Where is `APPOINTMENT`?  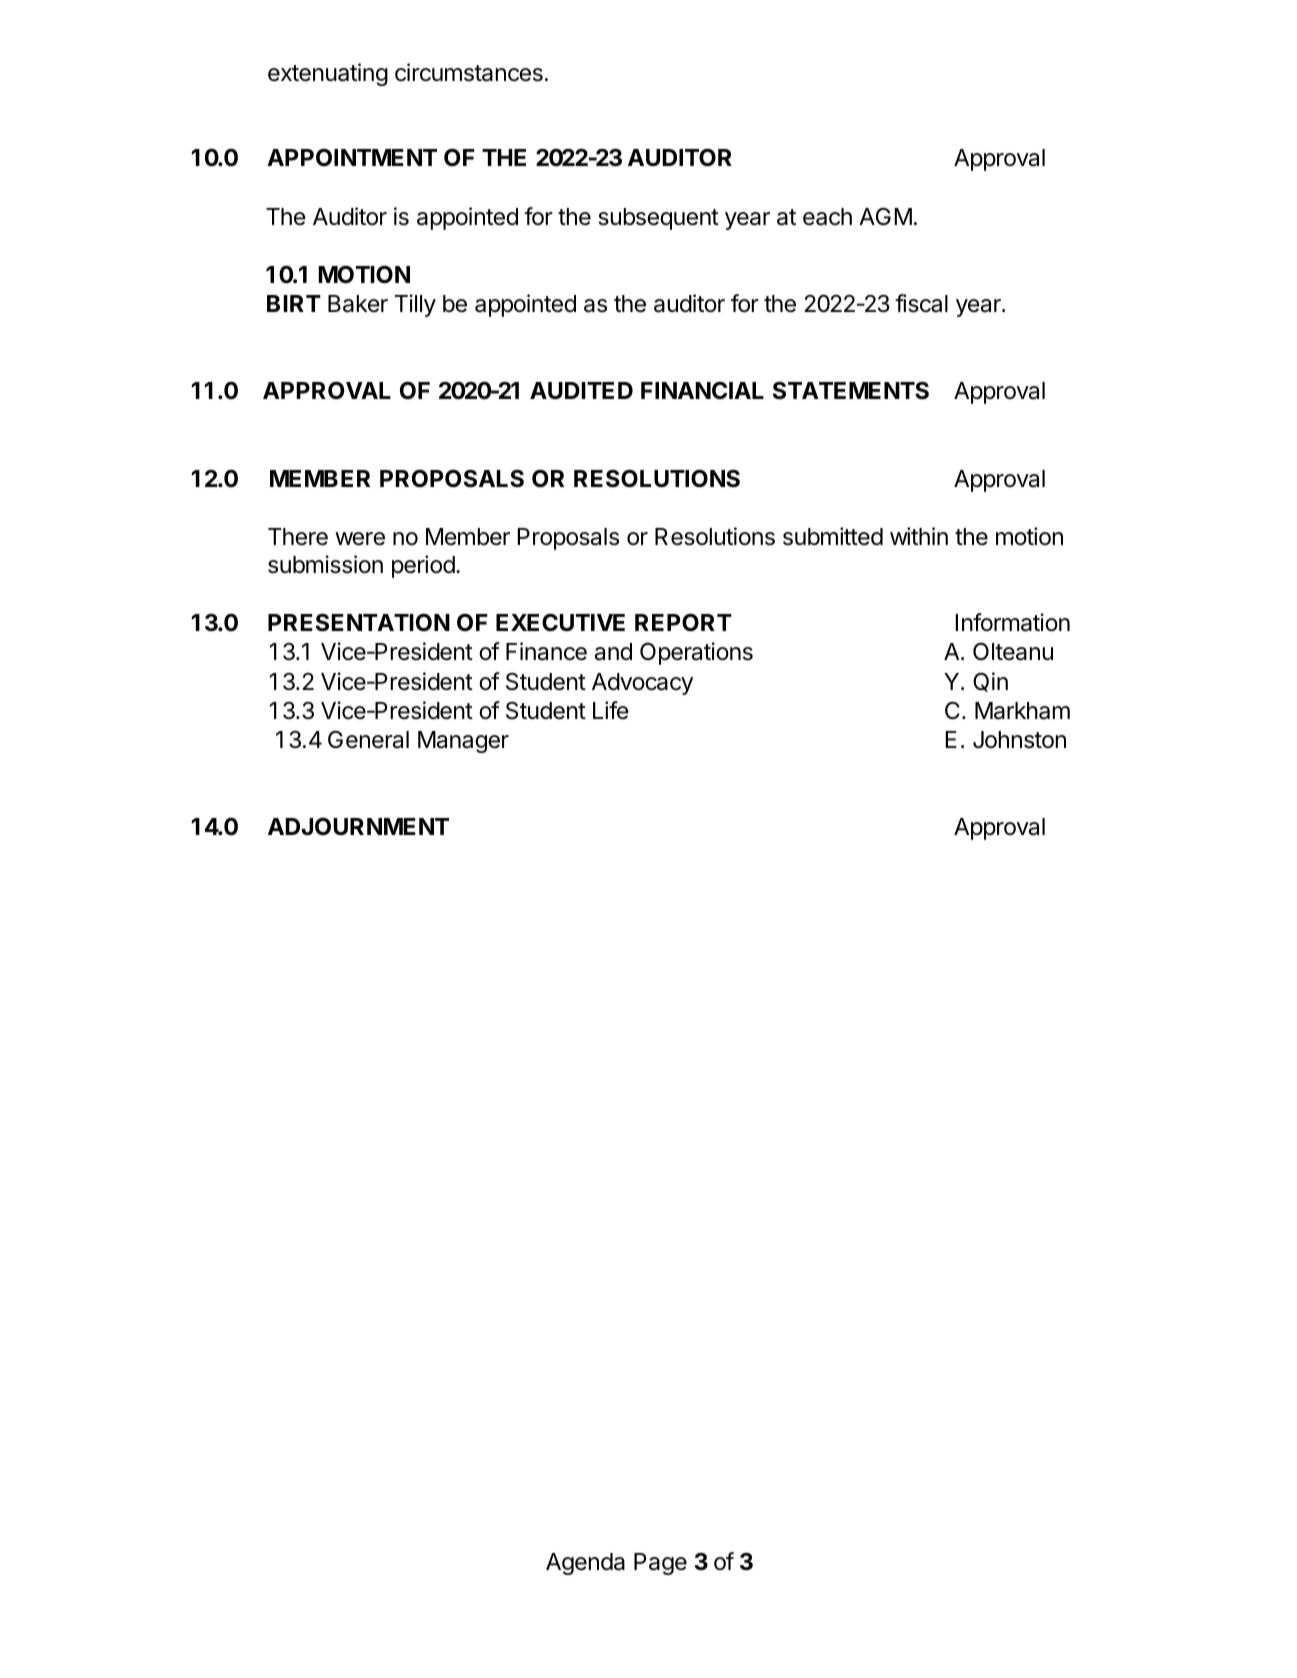
APPOINTMENT is located at coordinates (352, 157).
